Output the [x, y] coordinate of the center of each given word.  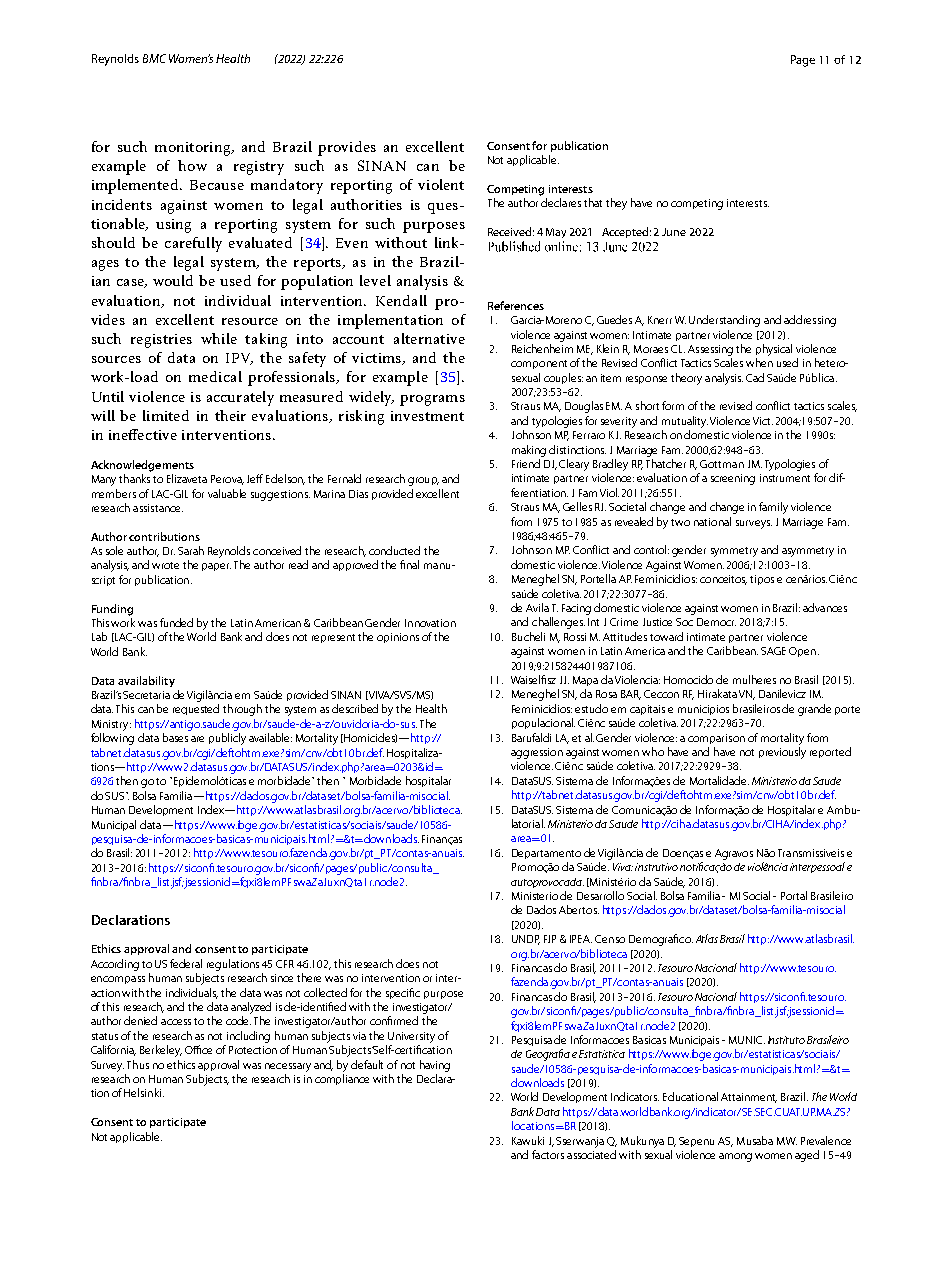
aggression [537, 753]
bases [175, 737]
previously [782, 753]
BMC [154, 58]
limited [166, 415]
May [556, 233]
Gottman [722, 464]
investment [427, 416]
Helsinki [142, 1092]
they [616, 204]
